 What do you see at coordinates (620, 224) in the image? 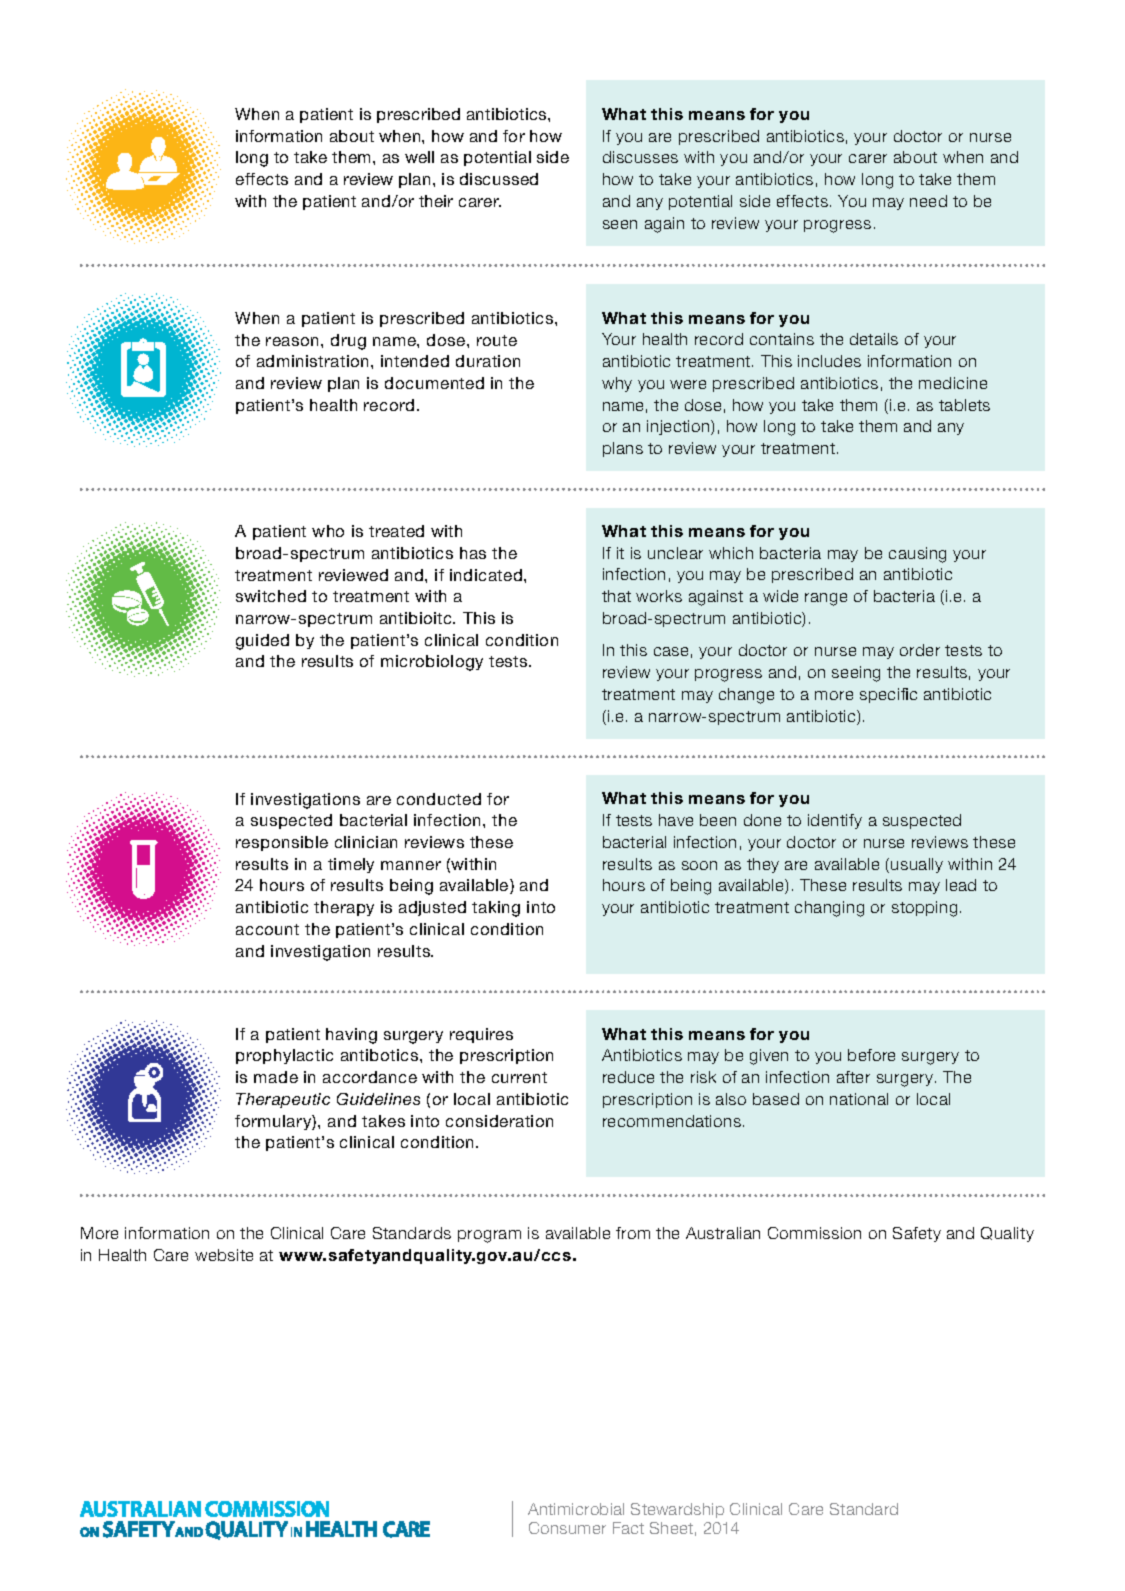
I see `seen` at bounding box center [620, 224].
